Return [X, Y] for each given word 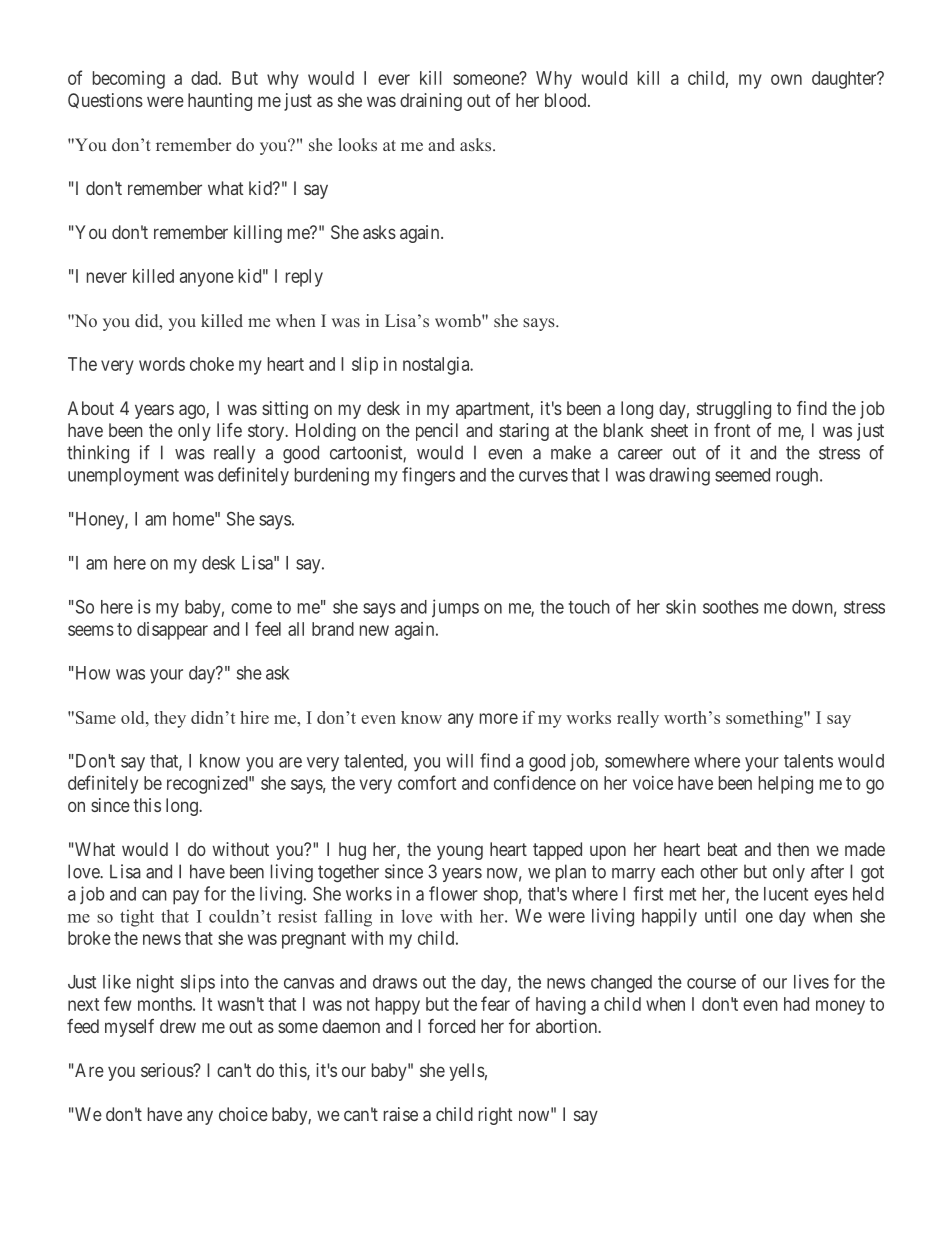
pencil [437, 432]
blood [567, 100]
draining [431, 102]
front [732, 430]
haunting [220, 102]
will [459, 760]
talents [808, 761]
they [170, 719]
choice [243, 1114]
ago [193, 411]
